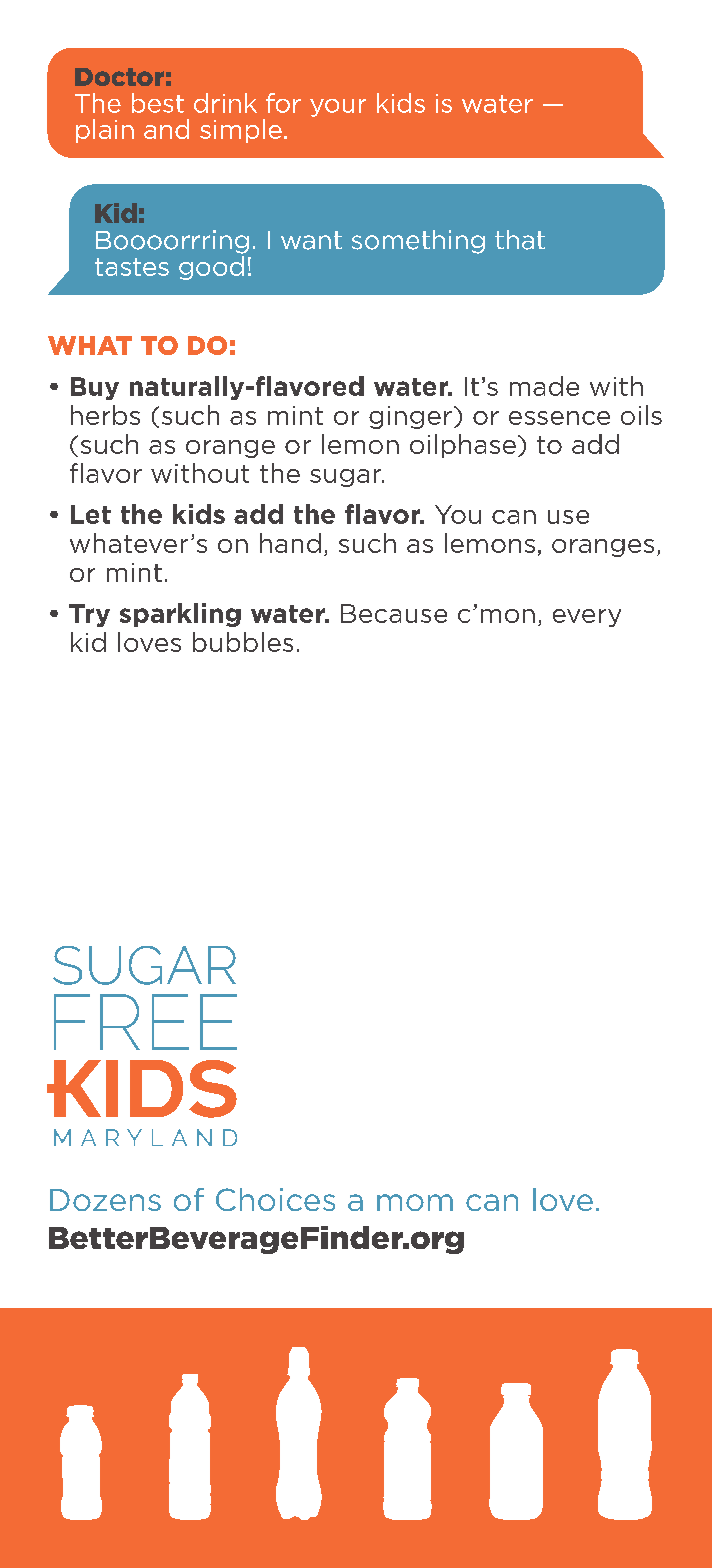 This screenshot has height=1568, width=712. I want to click on your, so click(338, 108).
